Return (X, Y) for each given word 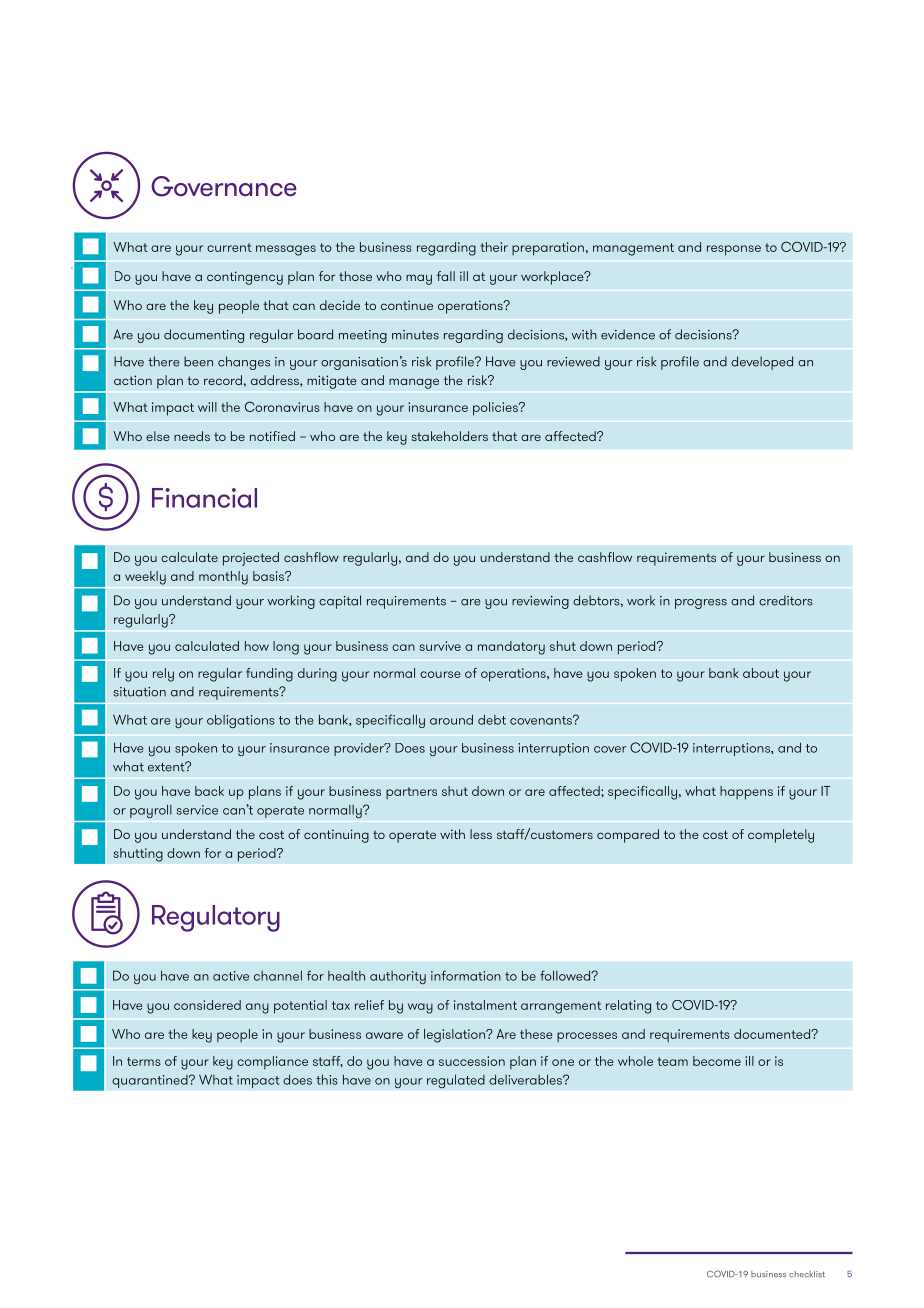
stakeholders (449, 436)
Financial (204, 498)
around (451, 719)
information (466, 975)
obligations (241, 721)
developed (762, 363)
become (717, 1061)
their (494, 247)
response (734, 250)
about (761, 673)
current (229, 247)
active (231, 976)
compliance (272, 1062)
